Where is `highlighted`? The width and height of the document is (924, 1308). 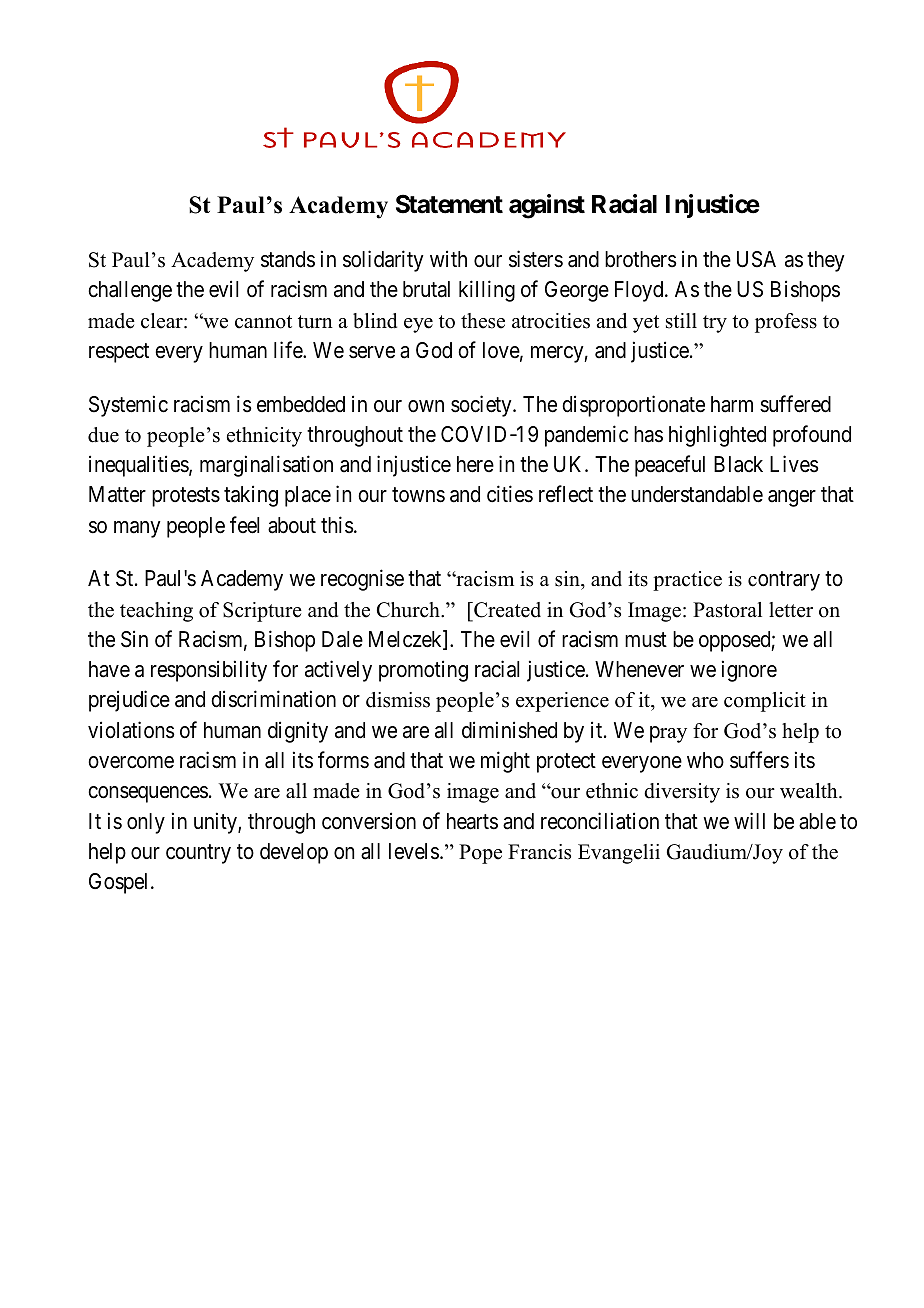
highlighted is located at coordinates (717, 436).
